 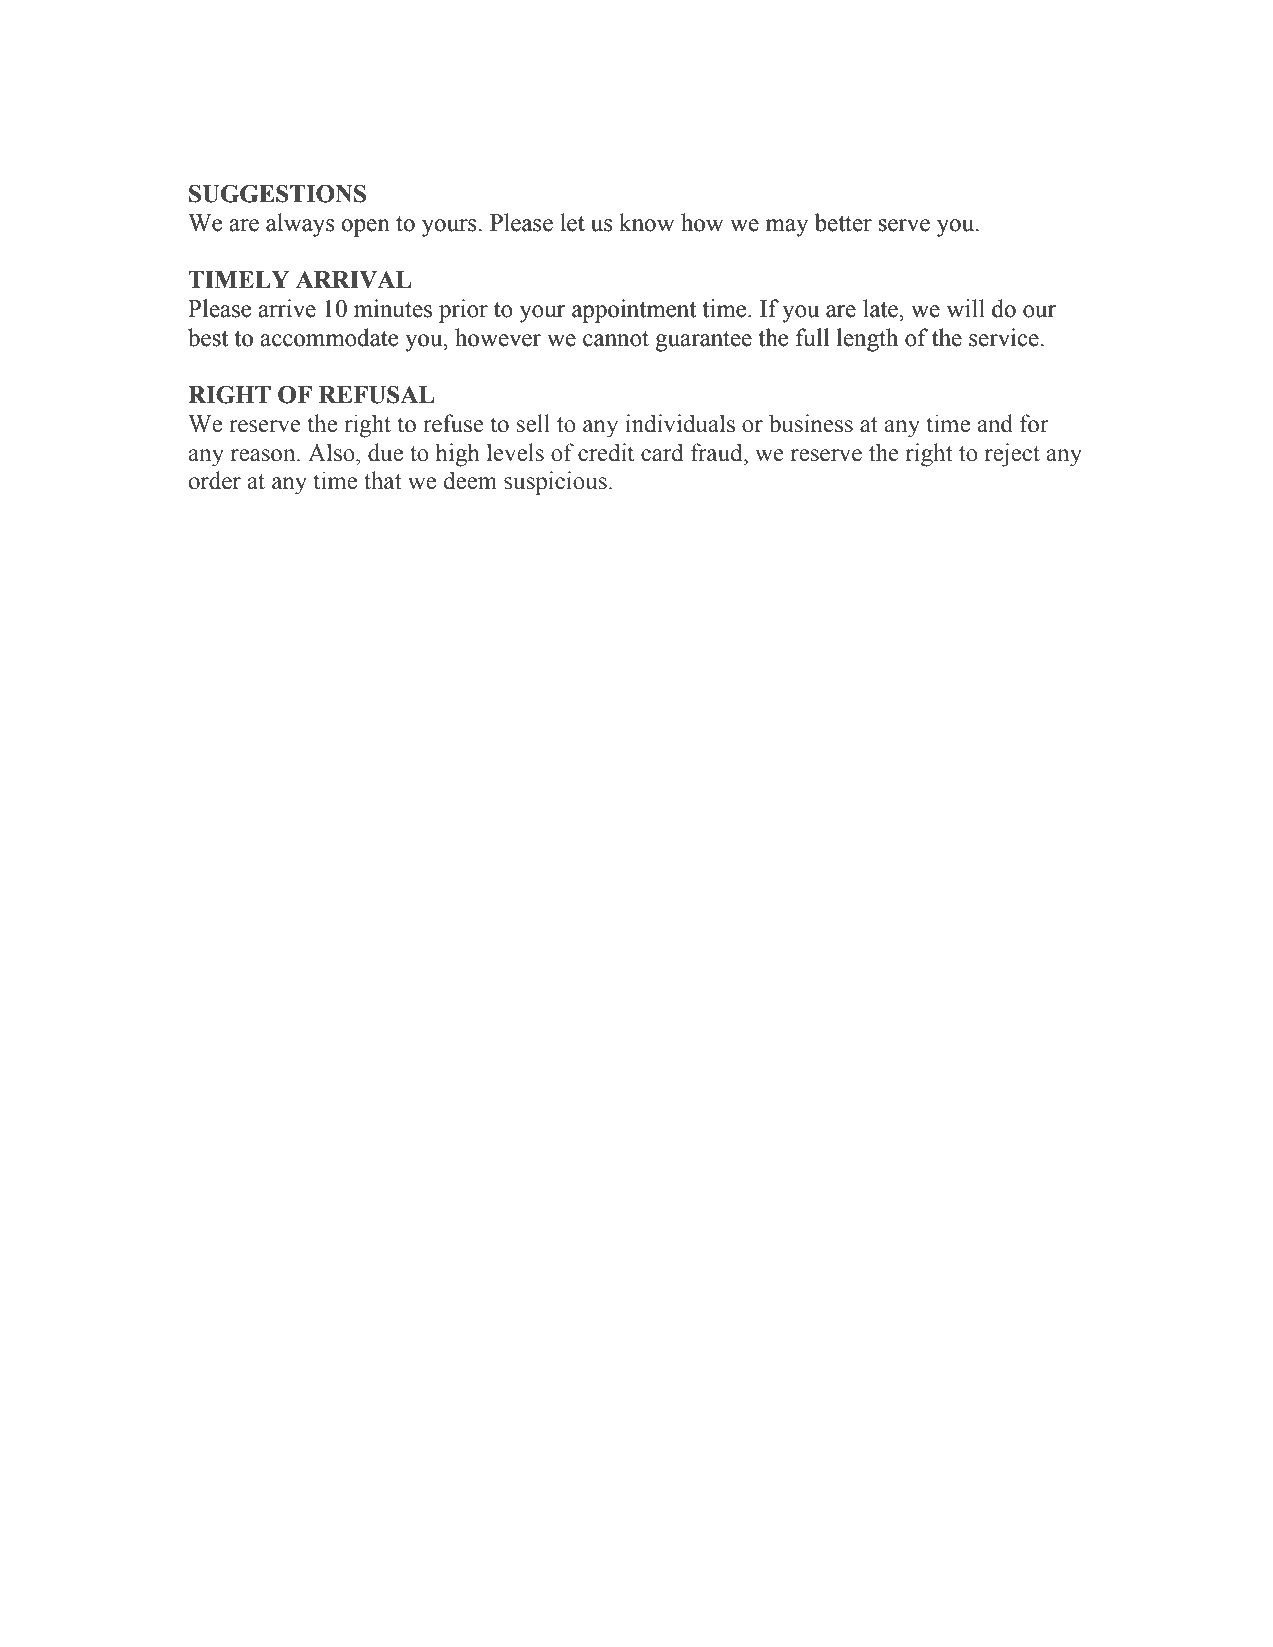 What do you see at coordinates (376, 395) in the screenshot?
I see `REFUSAL` at bounding box center [376, 395].
